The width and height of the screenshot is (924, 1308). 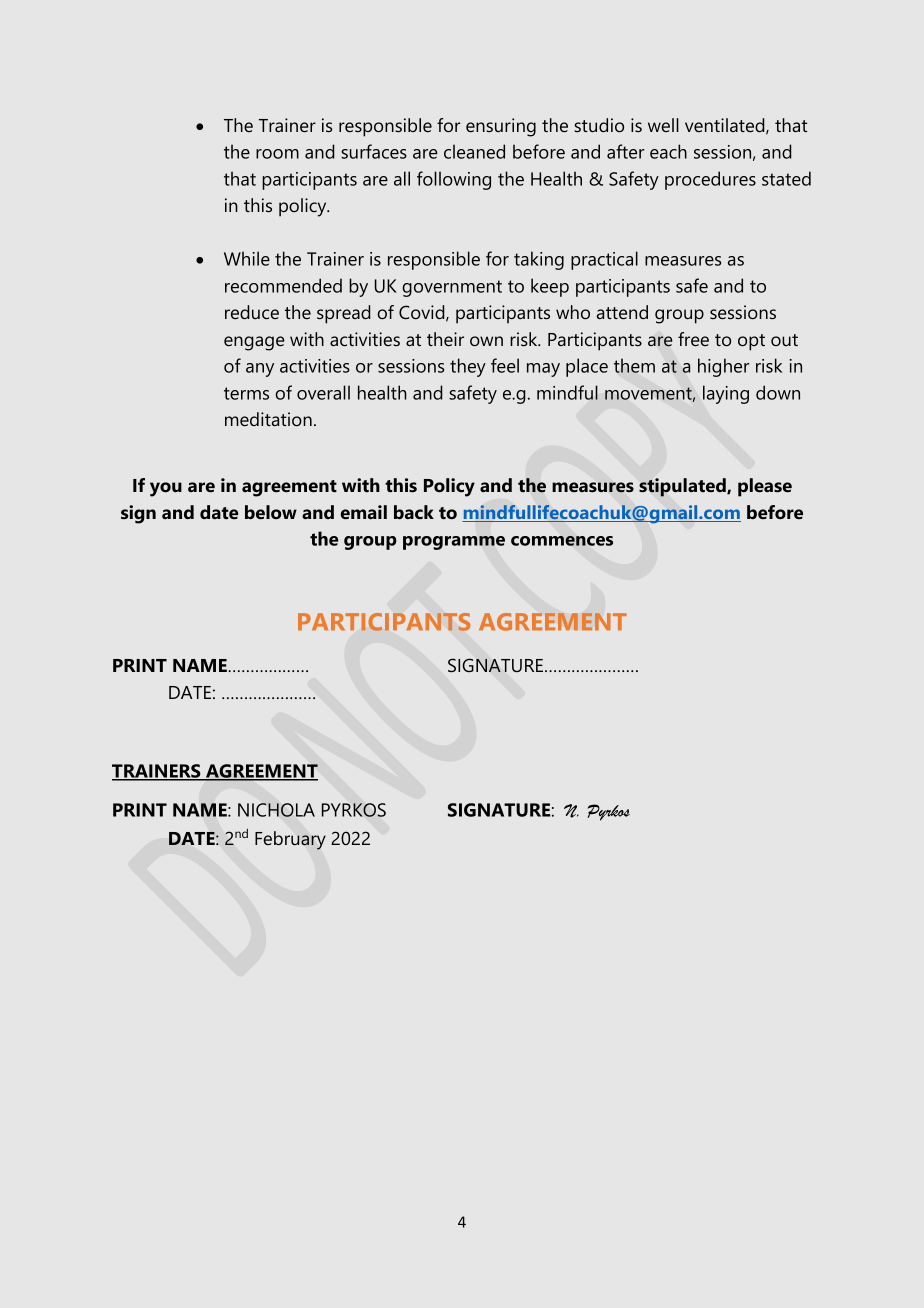 What do you see at coordinates (562, 541) in the screenshot?
I see `commences` at bounding box center [562, 541].
